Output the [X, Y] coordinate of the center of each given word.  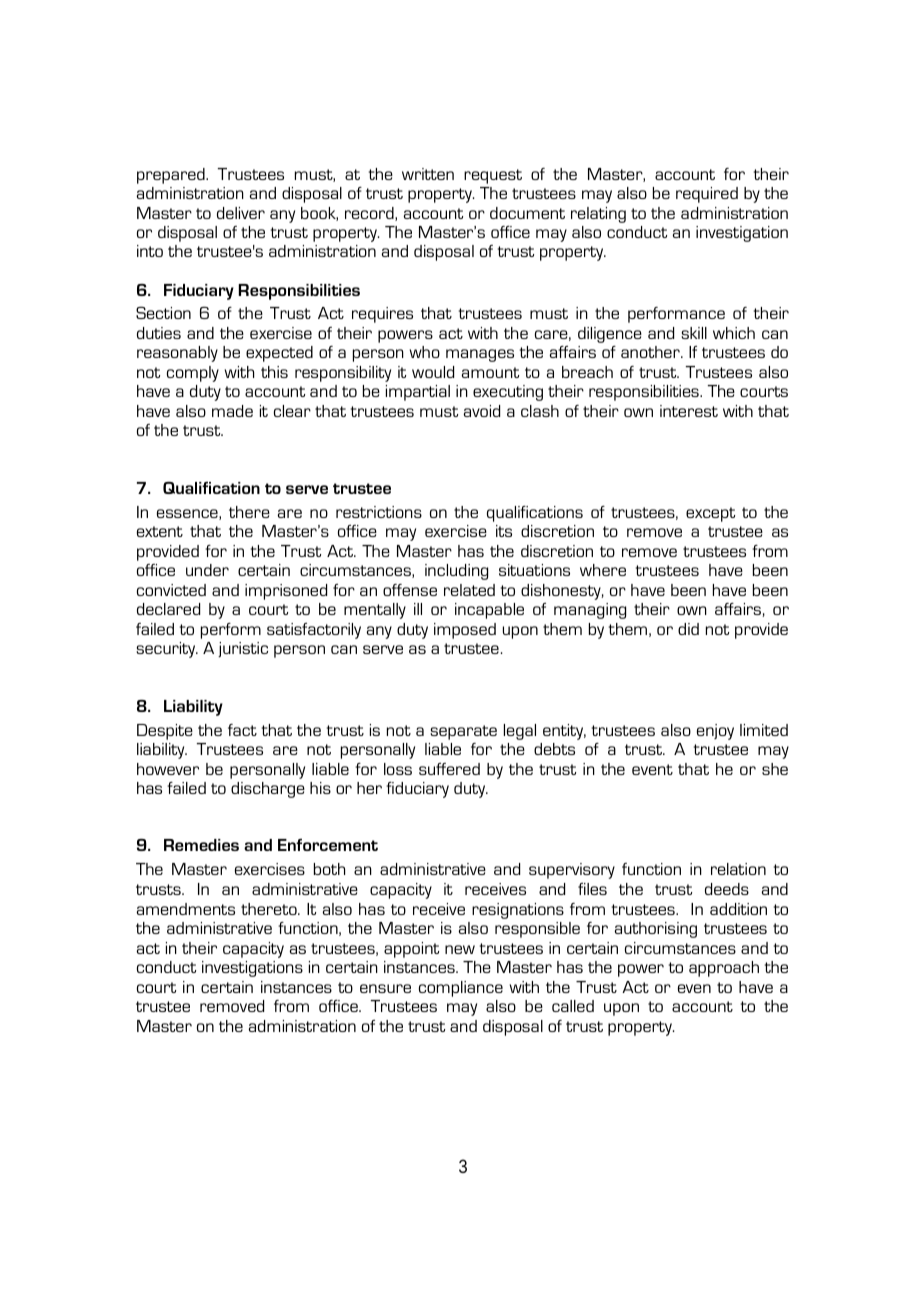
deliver [241, 213]
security [167, 650]
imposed [465, 631]
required [707, 195]
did [688, 629]
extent [160, 531]
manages [480, 355]
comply [193, 374]
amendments [186, 909]
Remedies [201, 845]
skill [694, 333]
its [504, 531]
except [710, 514]
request [493, 176]
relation [738, 869]
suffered [449, 768]
